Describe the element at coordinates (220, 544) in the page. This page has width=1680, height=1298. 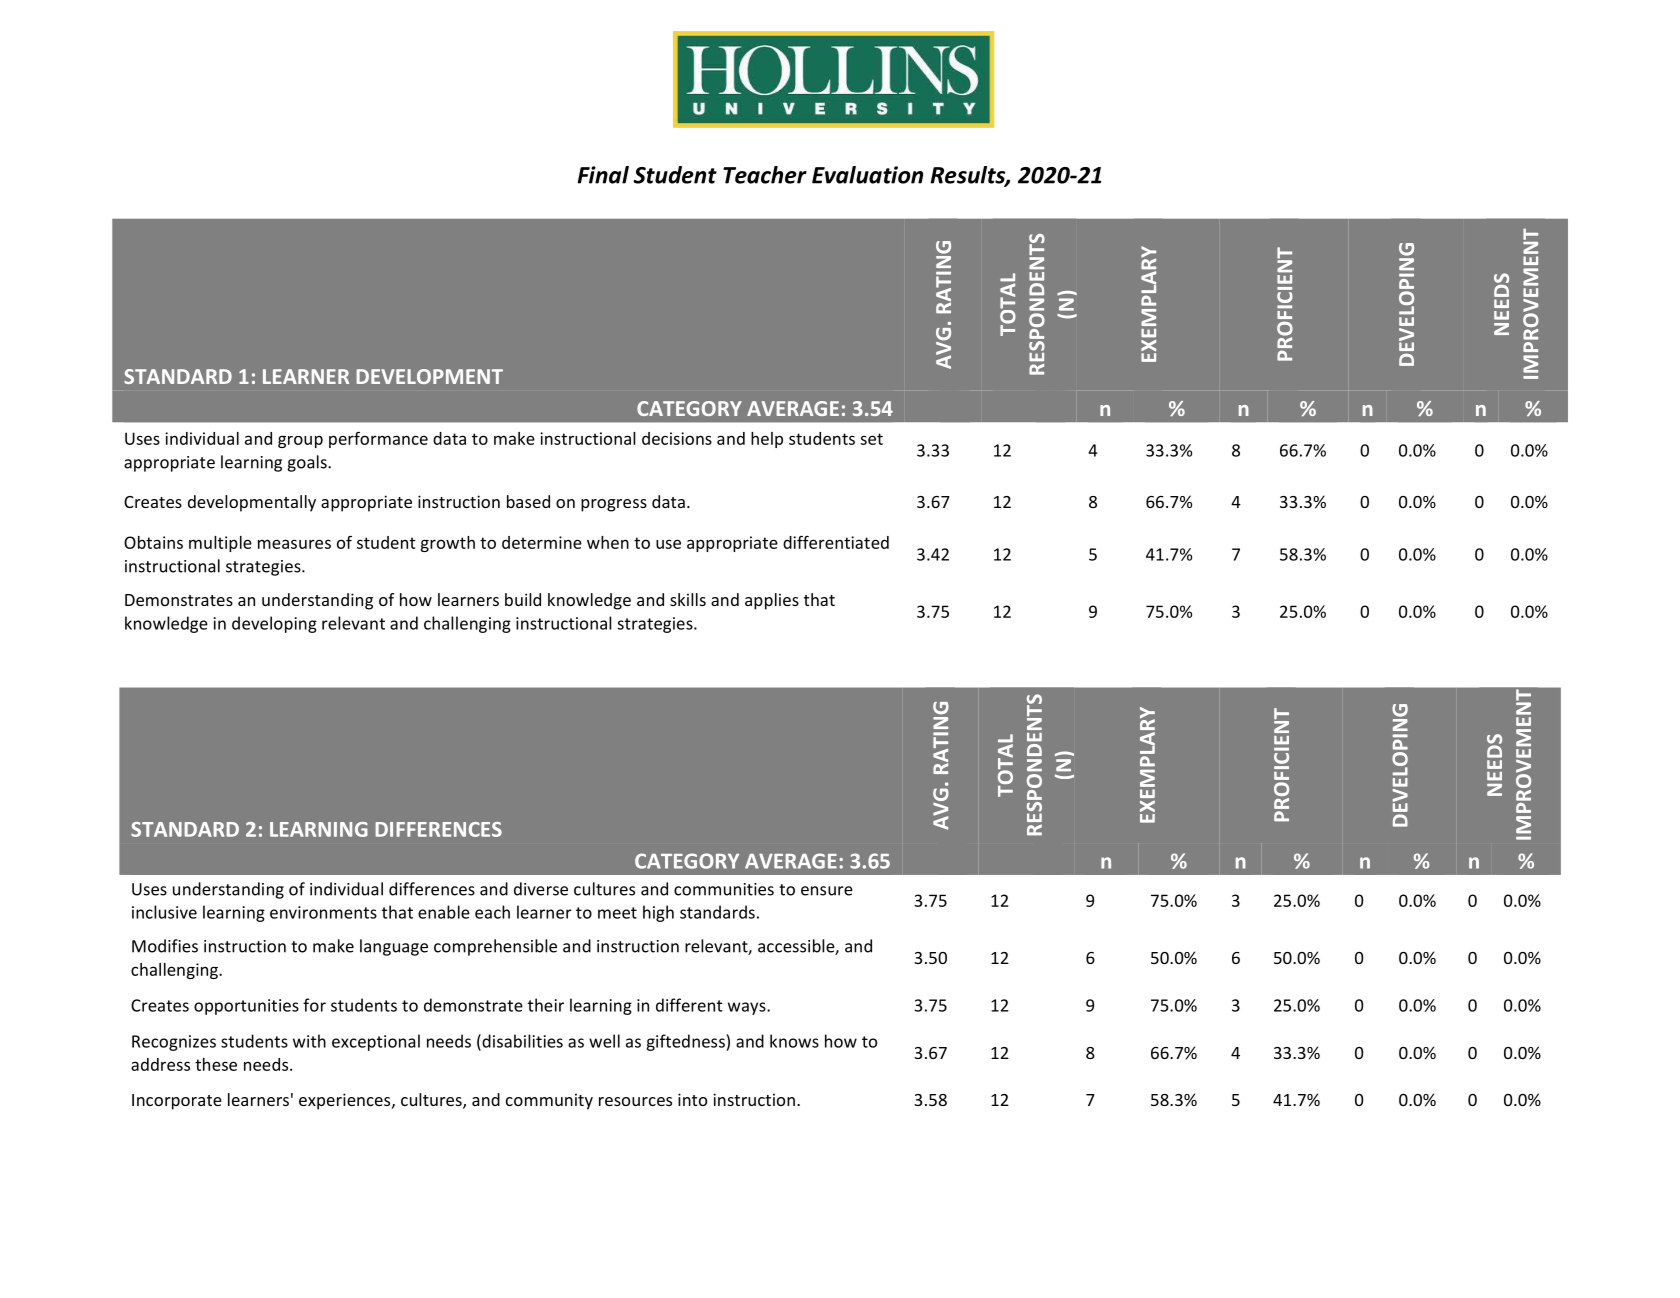
I see `multiple` at that location.
